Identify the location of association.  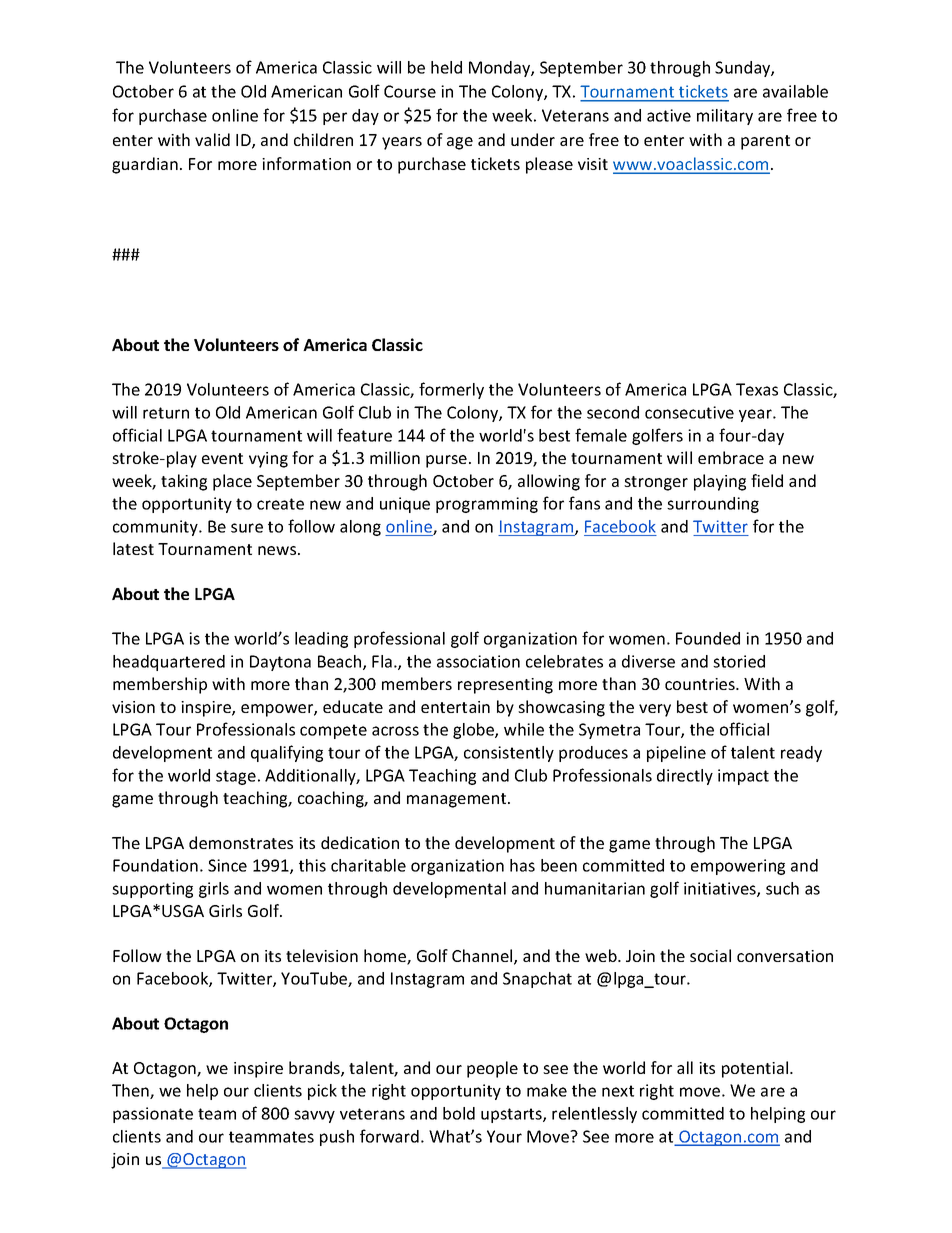
(478, 661).
